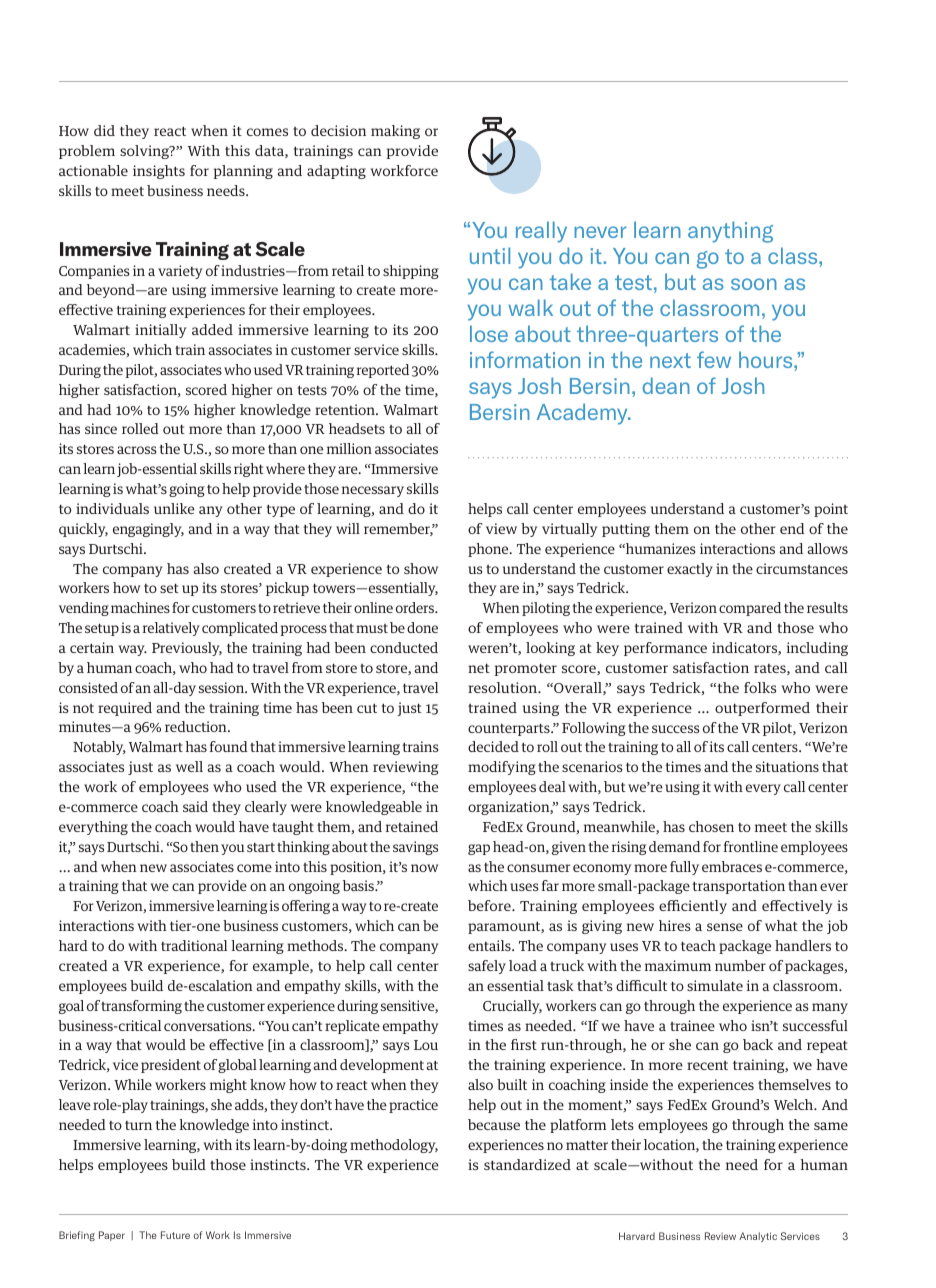 Image resolution: width=936 pixels, height=1288 pixels. I want to click on standardized, so click(527, 1164).
